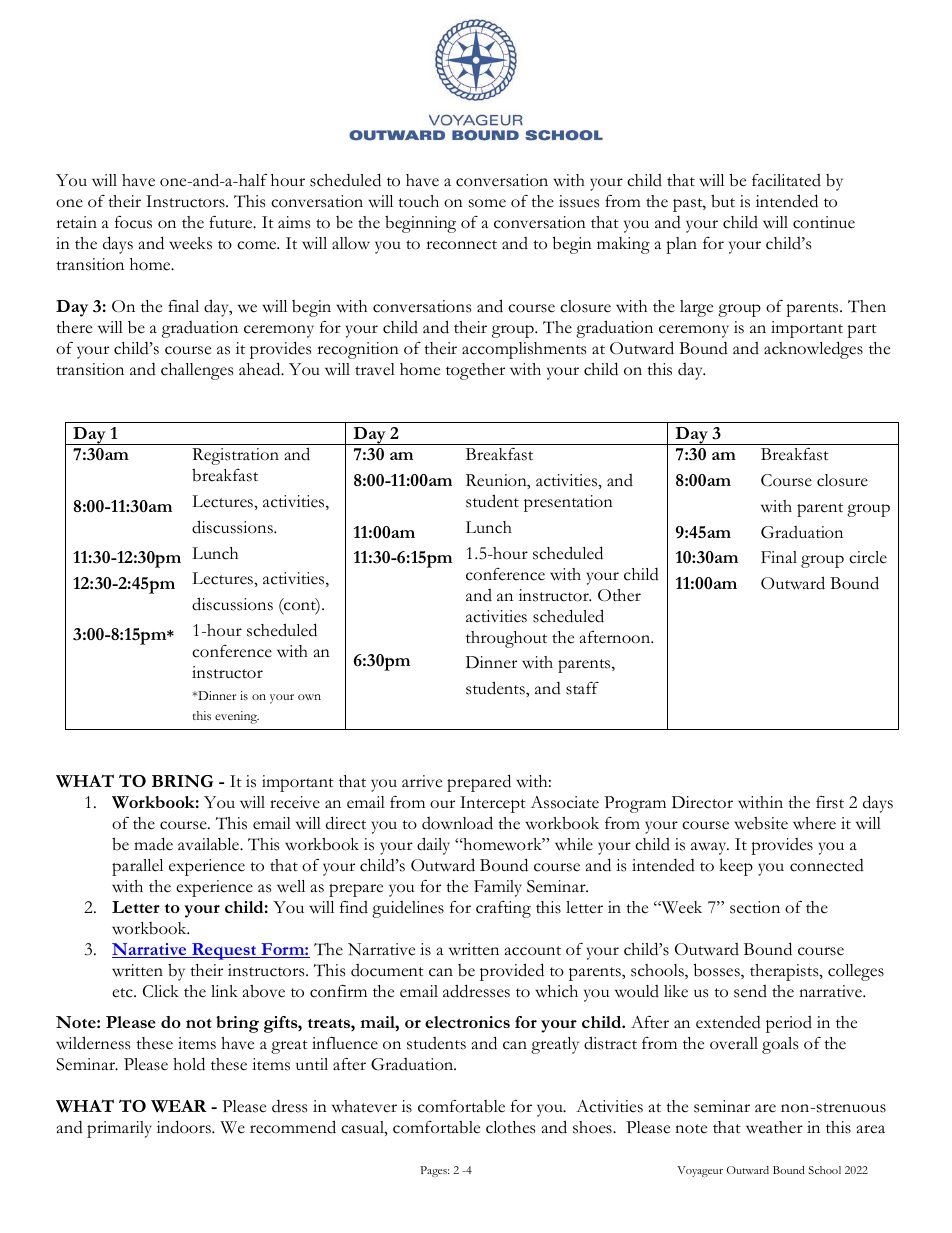 Image resolution: width=952 pixels, height=1233 pixels. Describe the element at coordinates (619, 595) in the document. I see `Other` at that location.
